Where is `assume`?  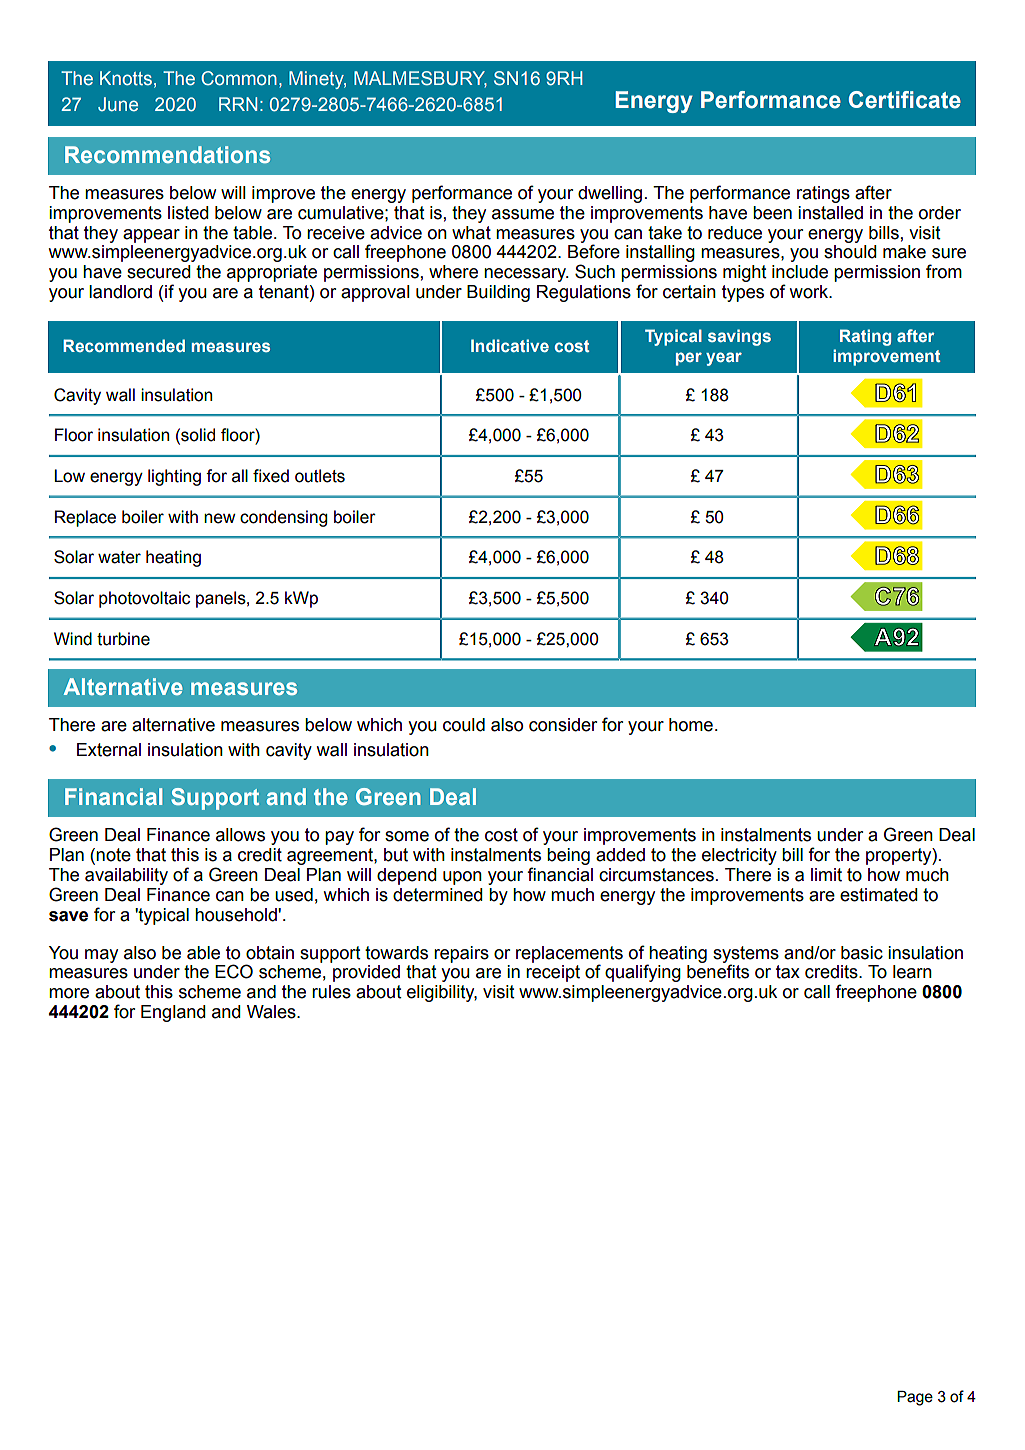 assume is located at coordinates (523, 214).
